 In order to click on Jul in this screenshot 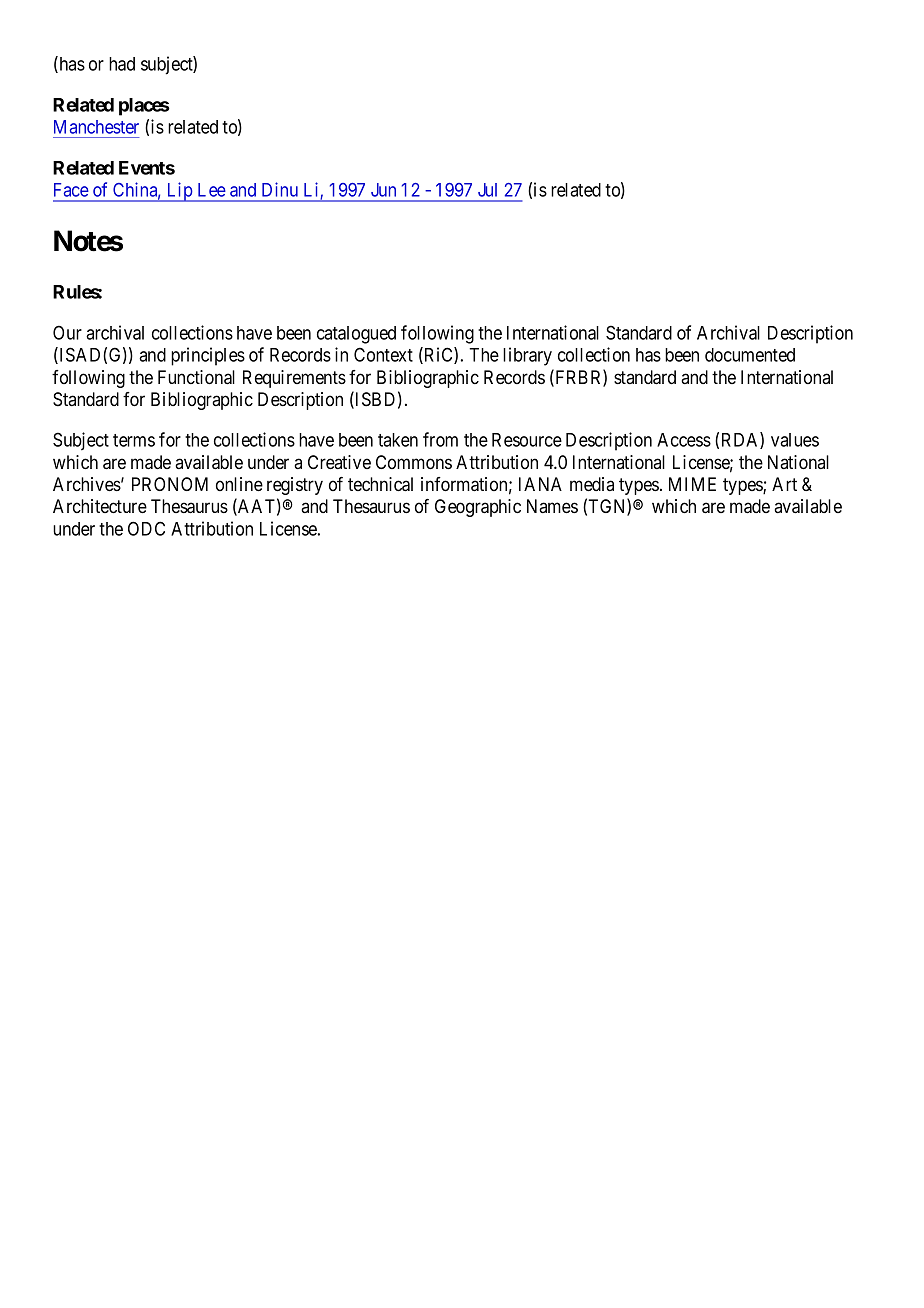, I will do `click(487, 190)`.
